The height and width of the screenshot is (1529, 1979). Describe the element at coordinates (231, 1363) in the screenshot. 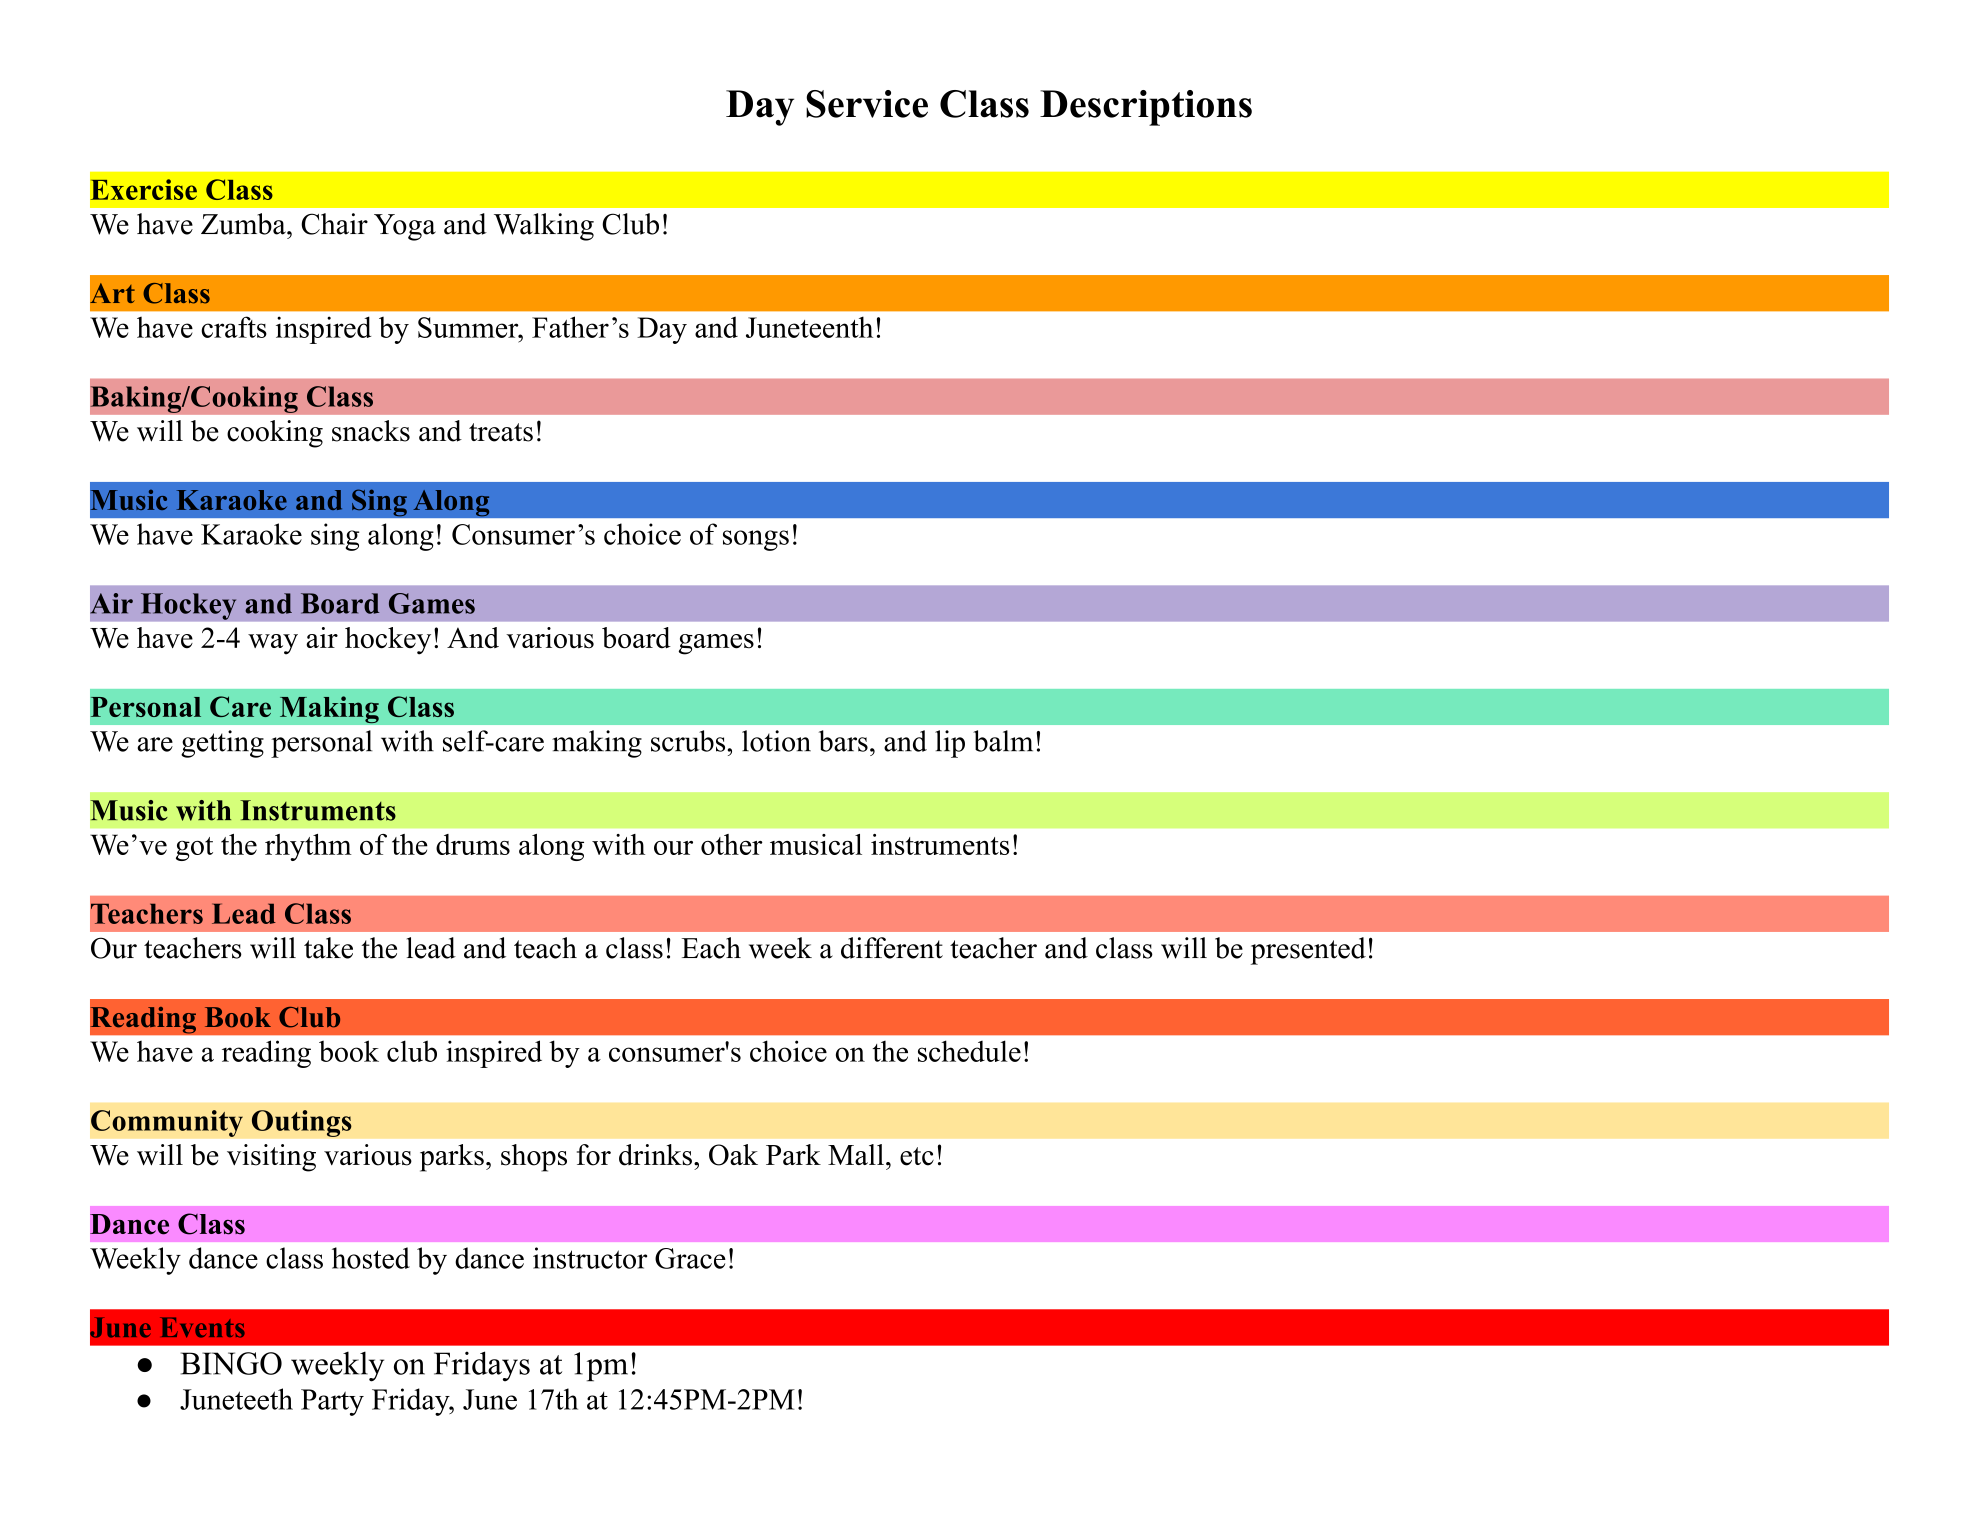

I see `BINGO` at that location.
